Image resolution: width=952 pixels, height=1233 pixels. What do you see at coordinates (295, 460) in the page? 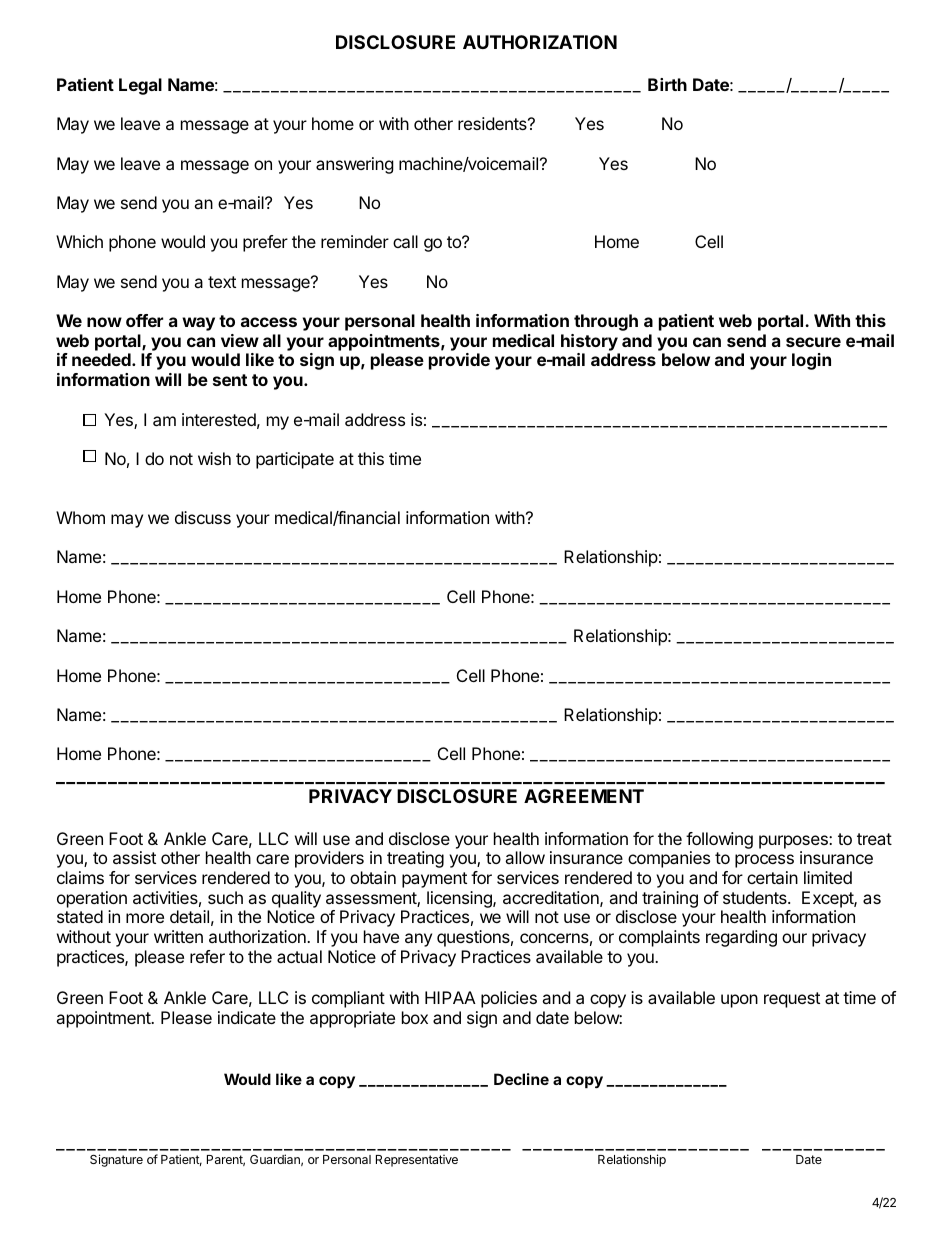
I see `participate` at bounding box center [295, 460].
